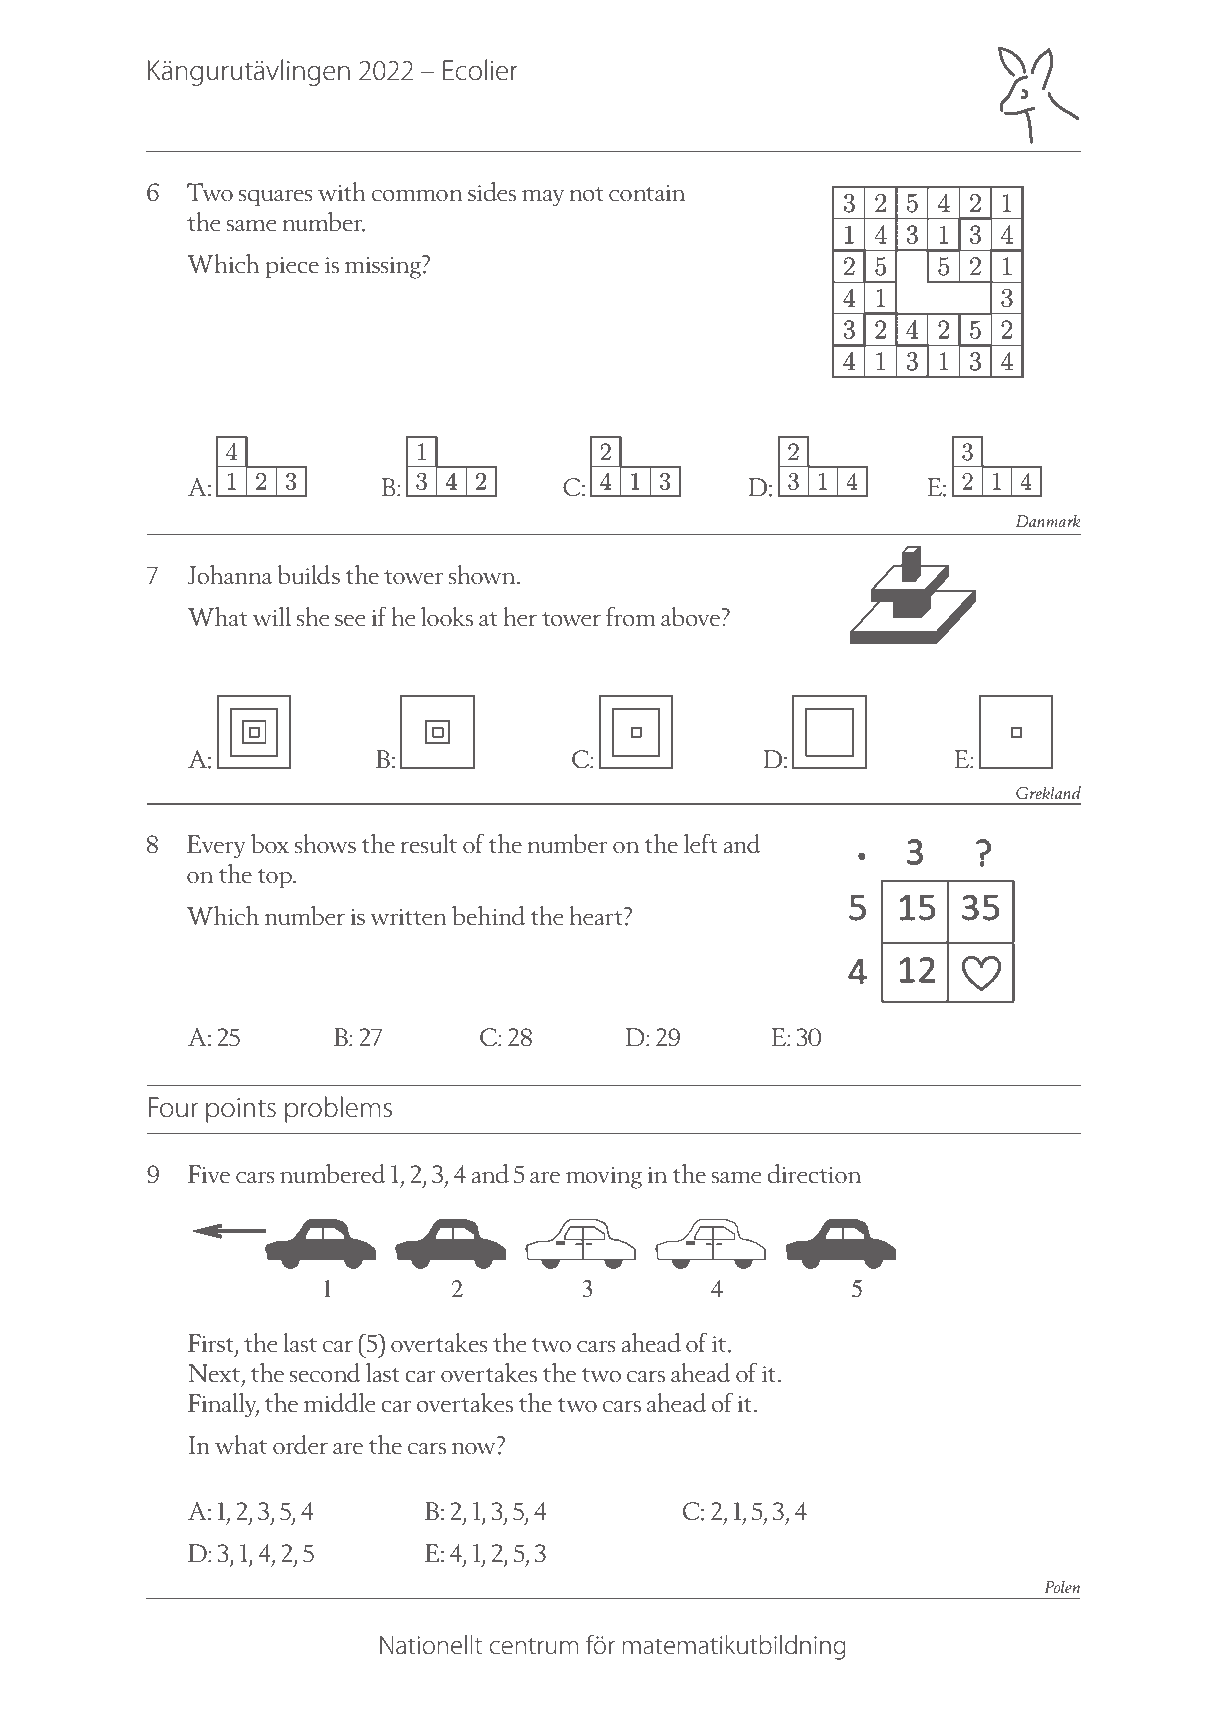  What do you see at coordinates (701, 843) in the document?
I see `left` at bounding box center [701, 843].
